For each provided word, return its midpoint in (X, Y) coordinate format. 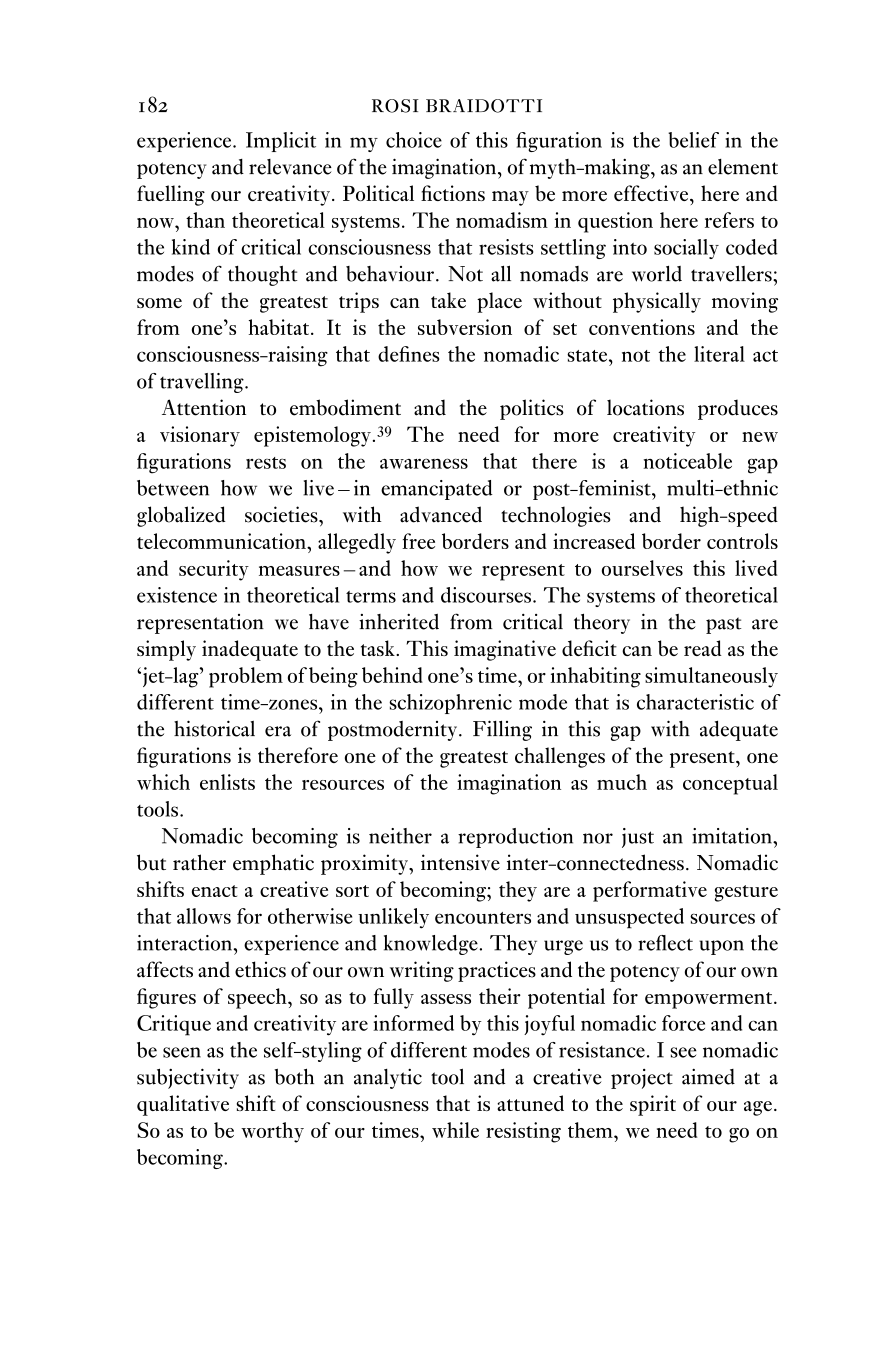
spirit (653, 1105)
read (703, 648)
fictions (453, 193)
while (455, 1130)
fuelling (171, 195)
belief (693, 140)
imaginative (505, 650)
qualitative (183, 1105)
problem (246, 677)
